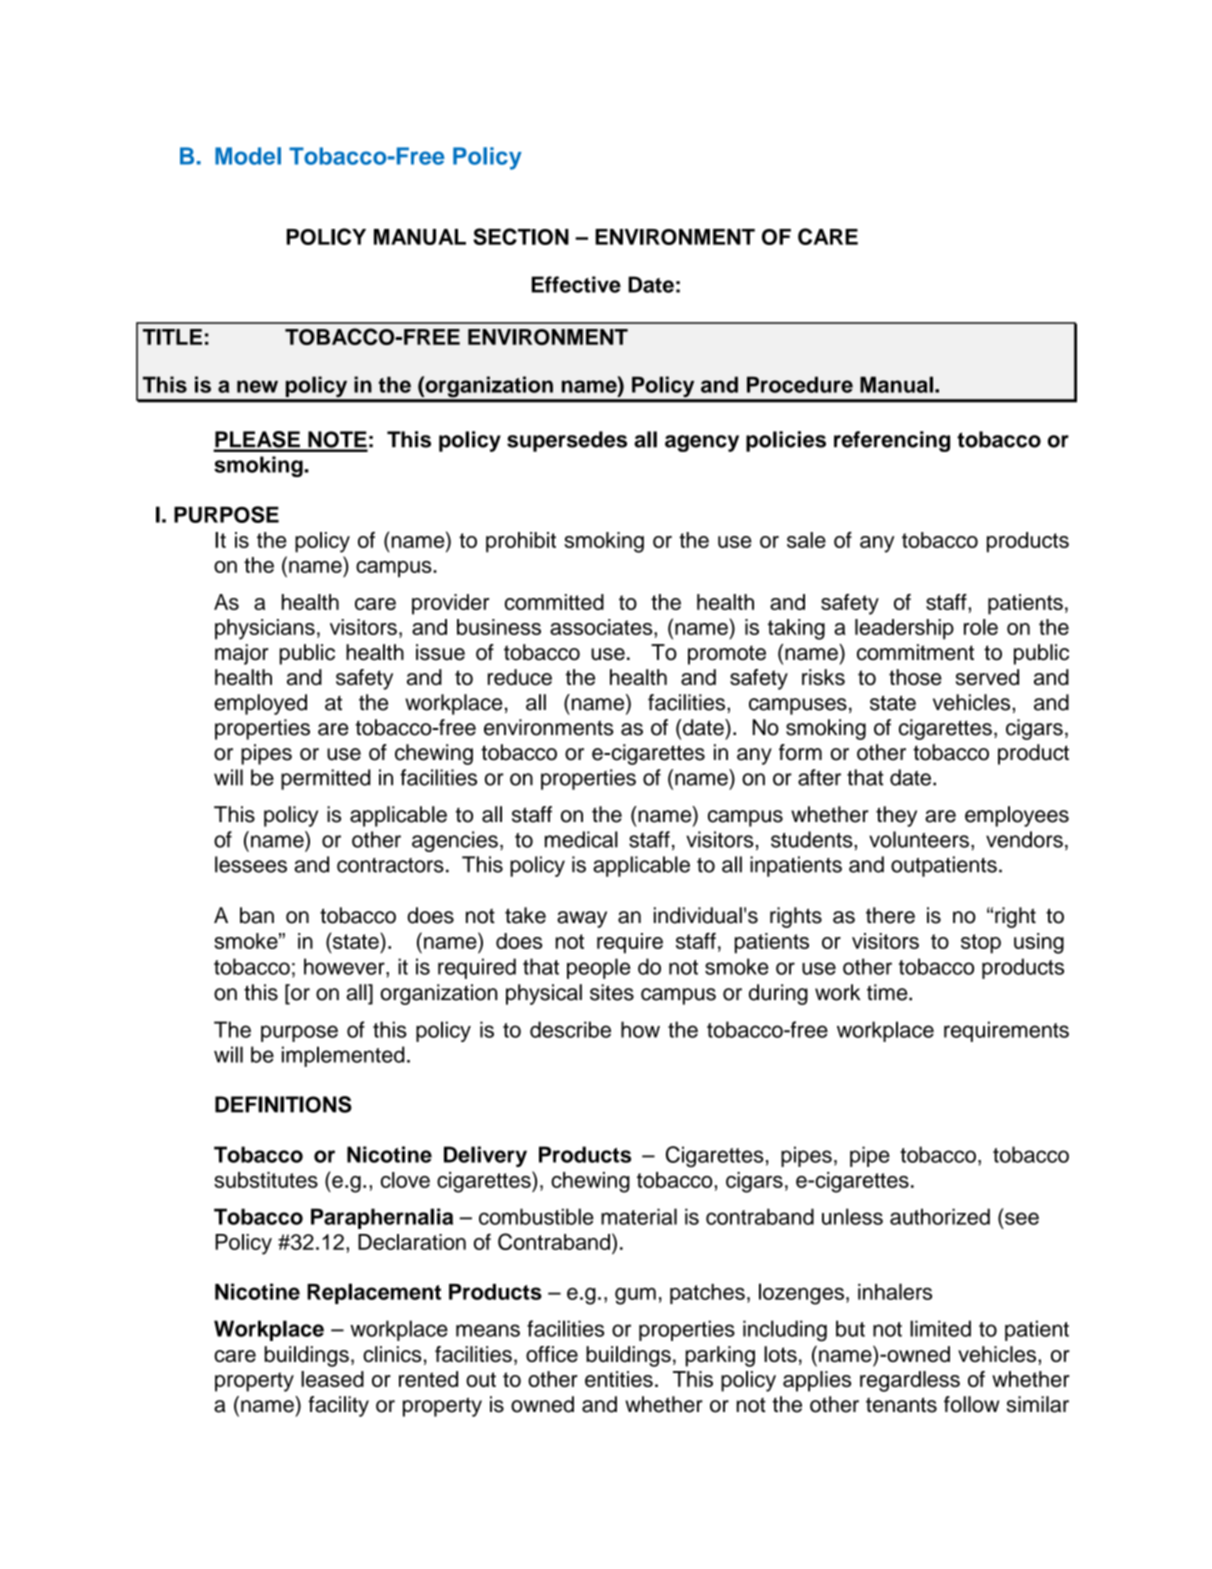  What do you see at coordinates (521, 236) in the screenshot?
I see `SECTION` at bounding box center [521, 236].
